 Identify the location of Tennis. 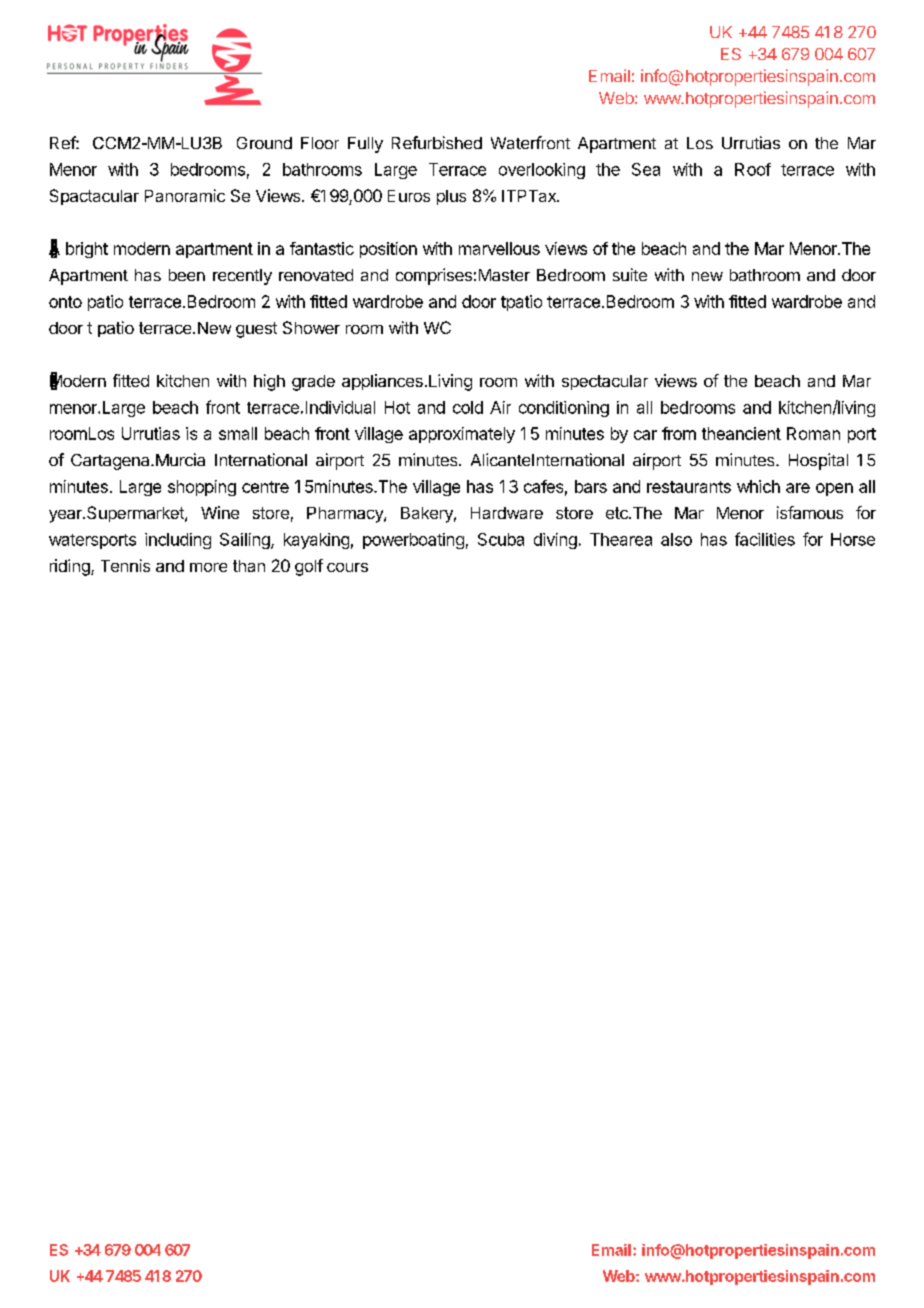
(125, 565).
